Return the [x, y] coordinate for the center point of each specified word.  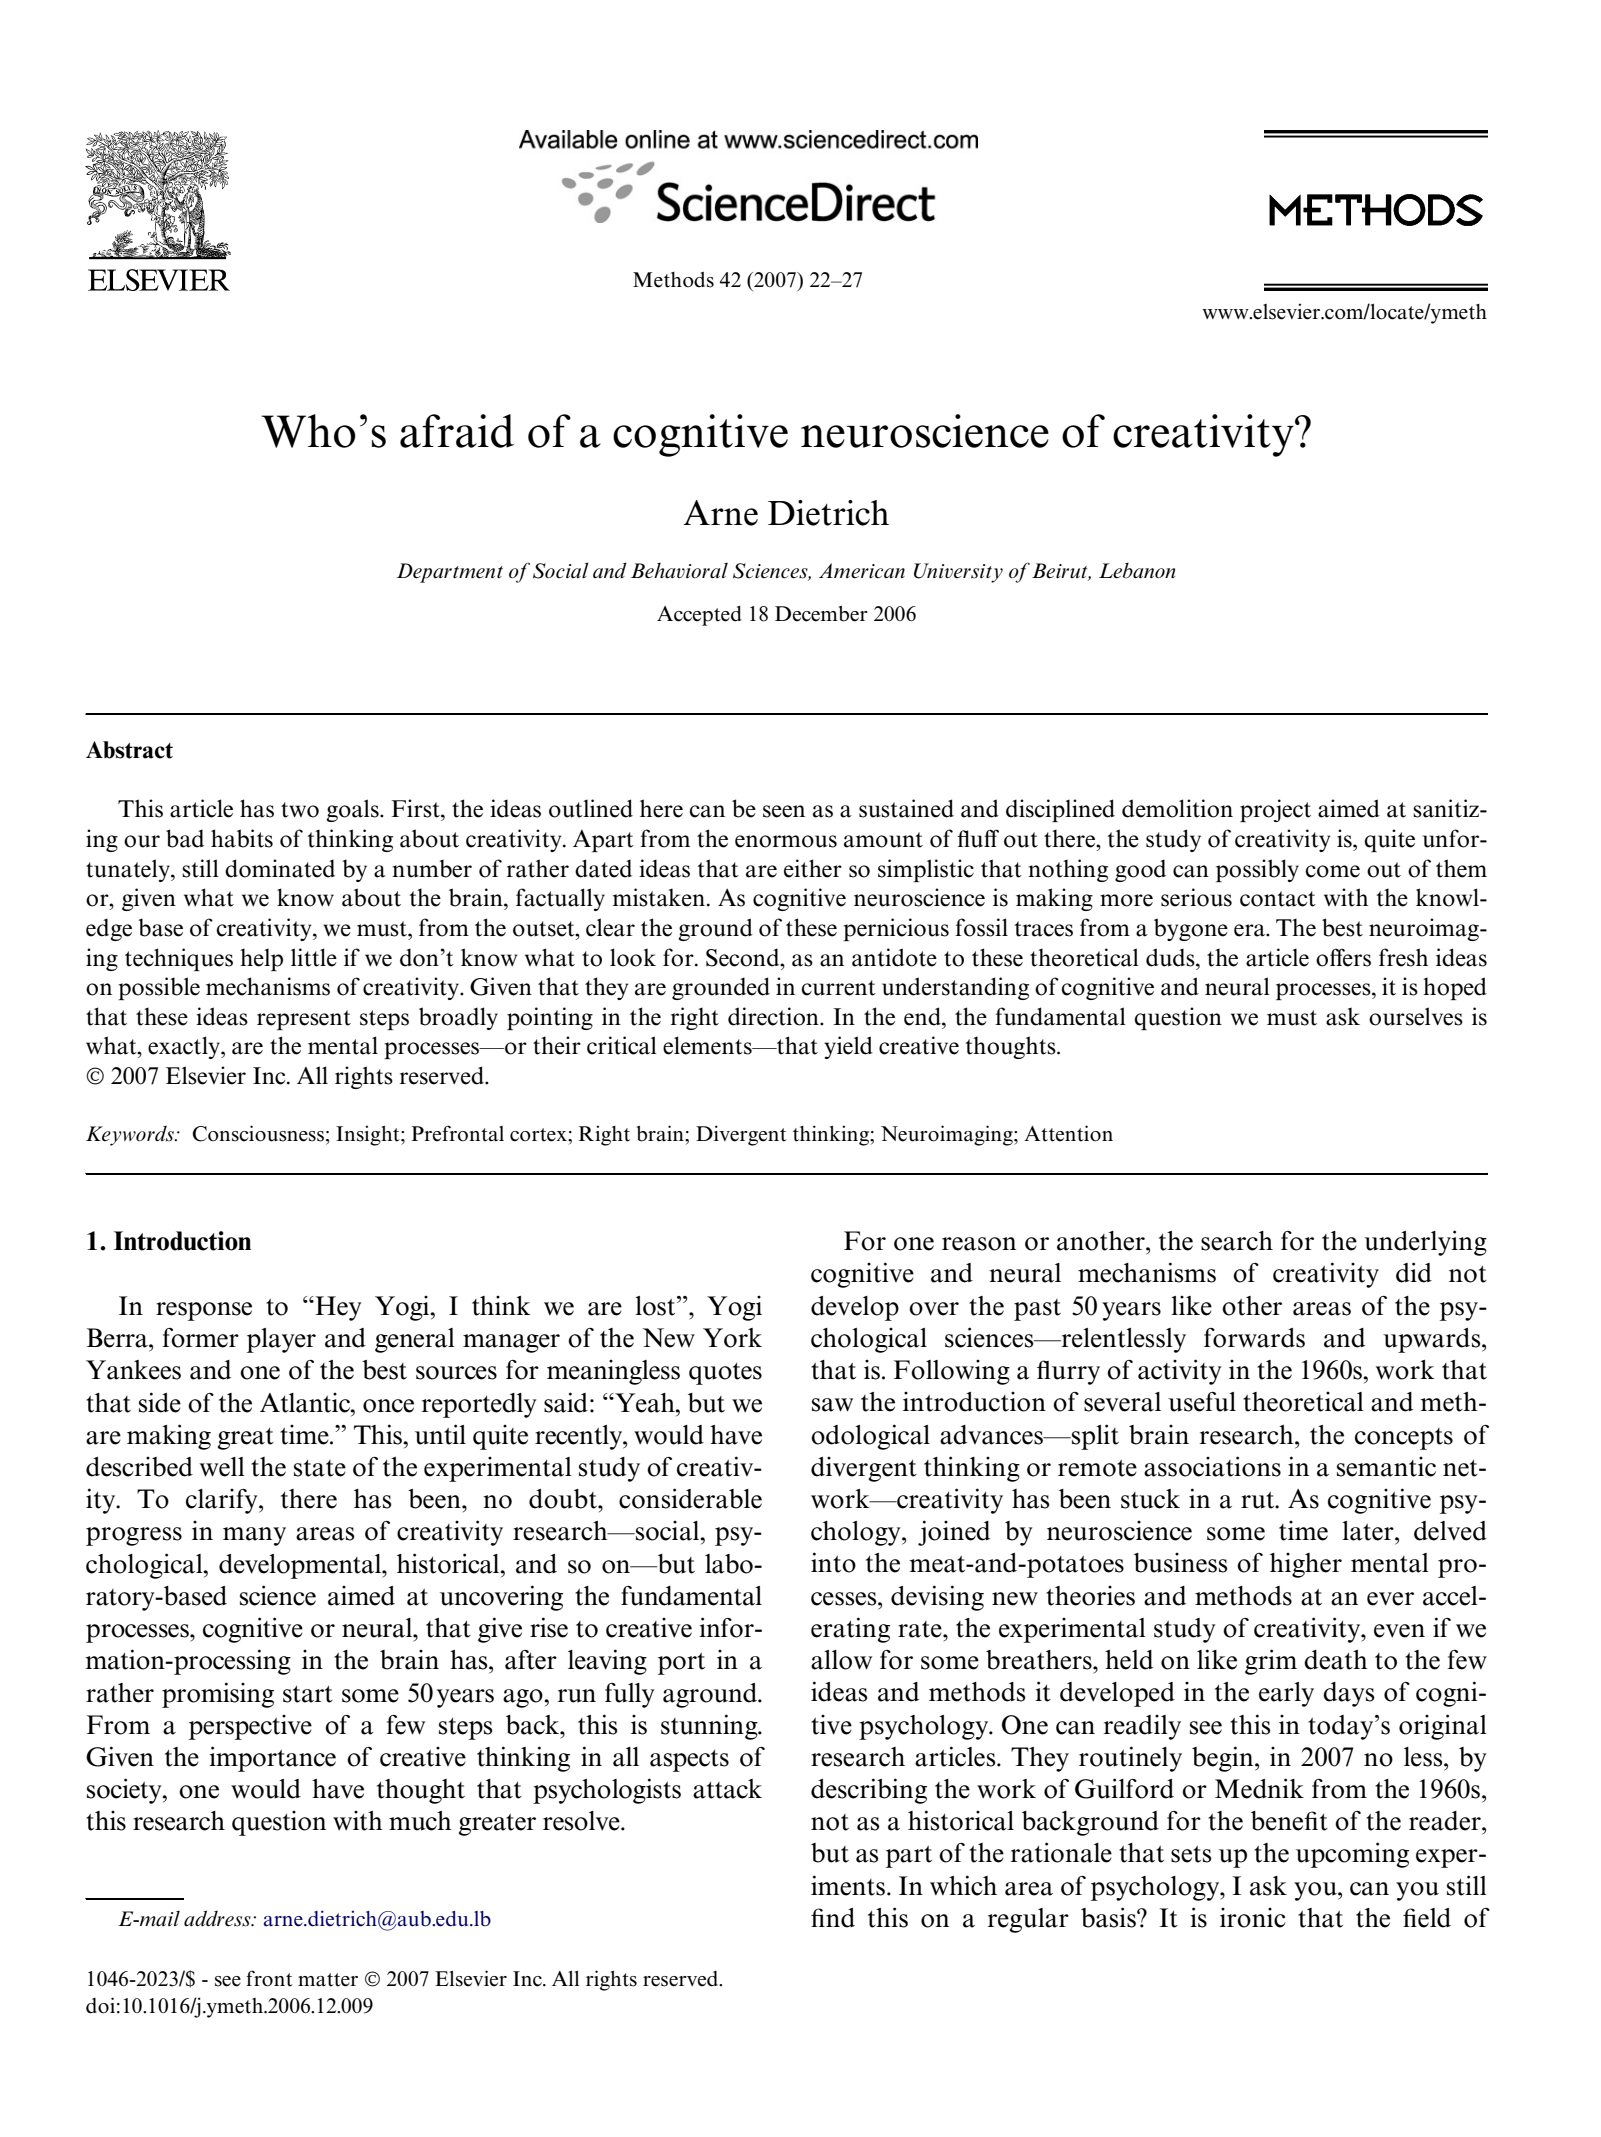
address [218, 1918]
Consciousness [258, 1133]
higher [1306, 1565]
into [833, 1562]
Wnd [833, 1918]
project [1275, 810]
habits [242, 838]
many [254, 1536]
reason [979, 1244]
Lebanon [1137, 571]
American [862, 571]
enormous [786, 841]
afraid [457, 431]
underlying [1425, 1243]
